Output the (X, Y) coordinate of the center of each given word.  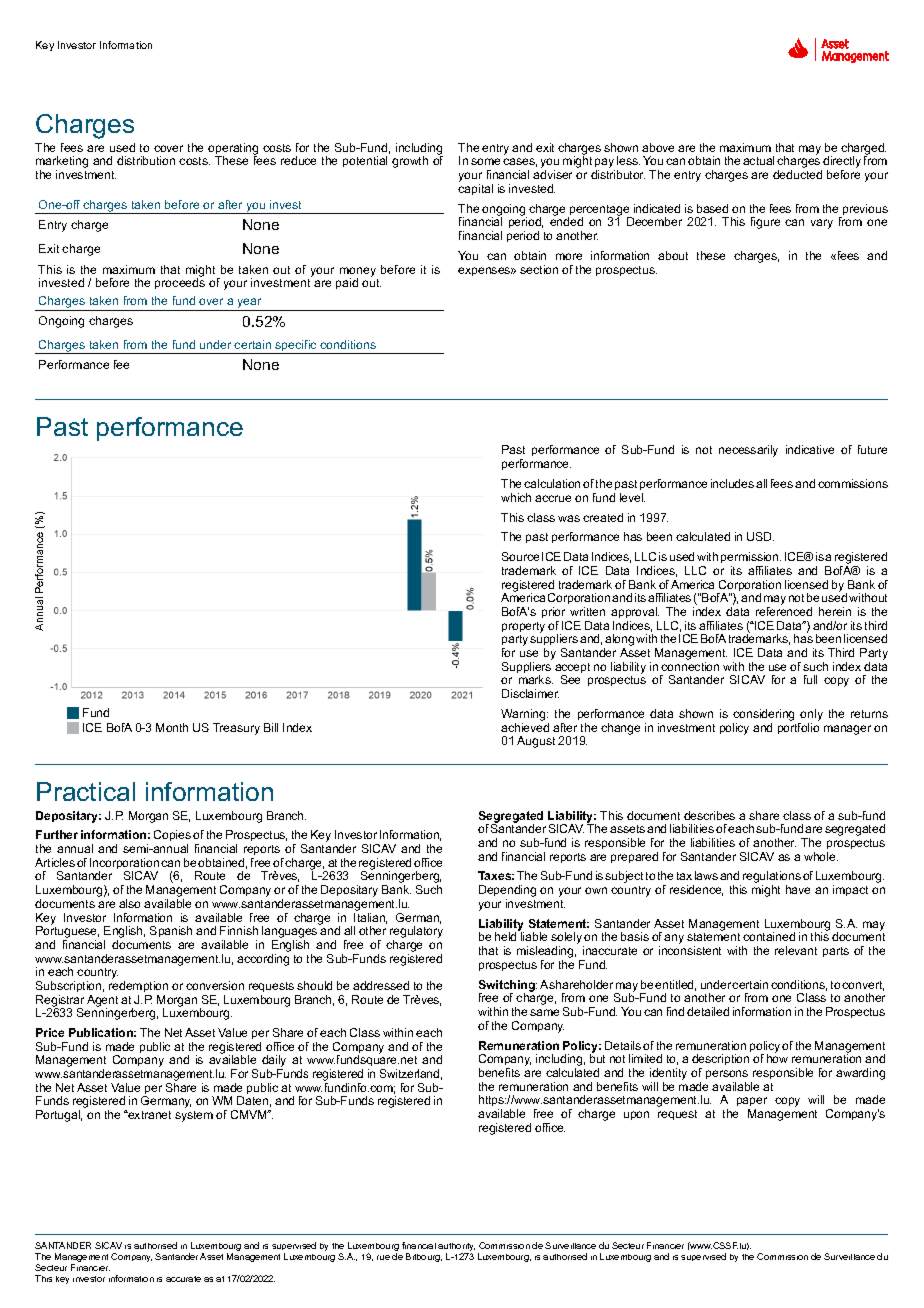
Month (172, 727)
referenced (784, 611)
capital (475, 189)
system (194, 1116)
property (523, 627)
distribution (146, 160)
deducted (797, 174)
